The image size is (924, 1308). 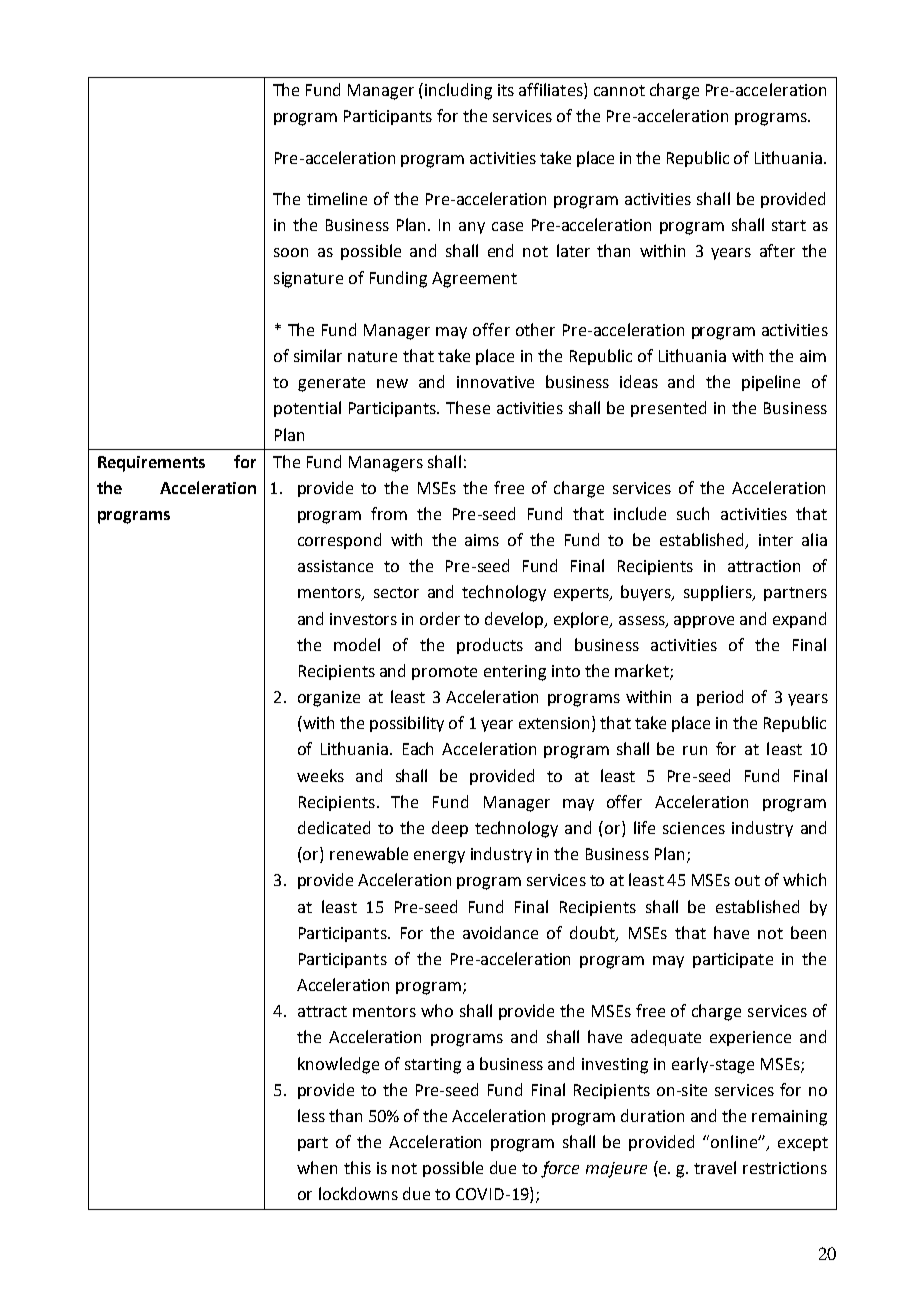 What do you see at coordinates (693, 513) in the document?
I see `such` at bounding box center [693, 513].
